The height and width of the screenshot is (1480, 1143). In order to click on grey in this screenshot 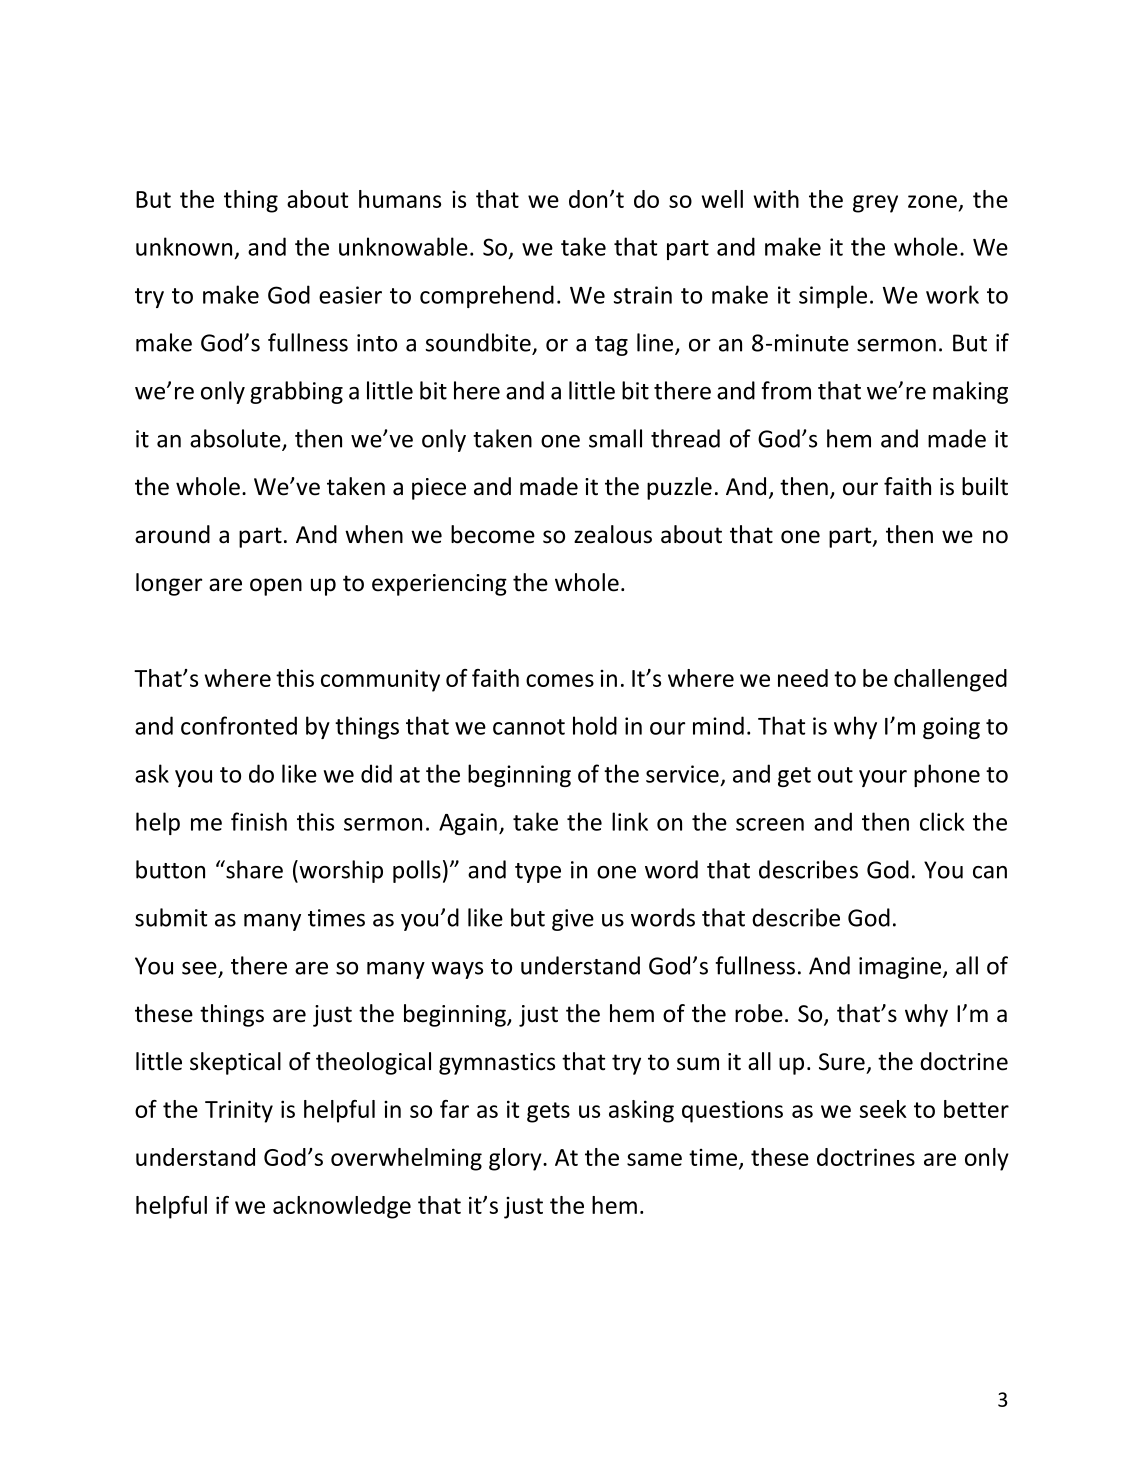, I will do `click(875, 204)`.
